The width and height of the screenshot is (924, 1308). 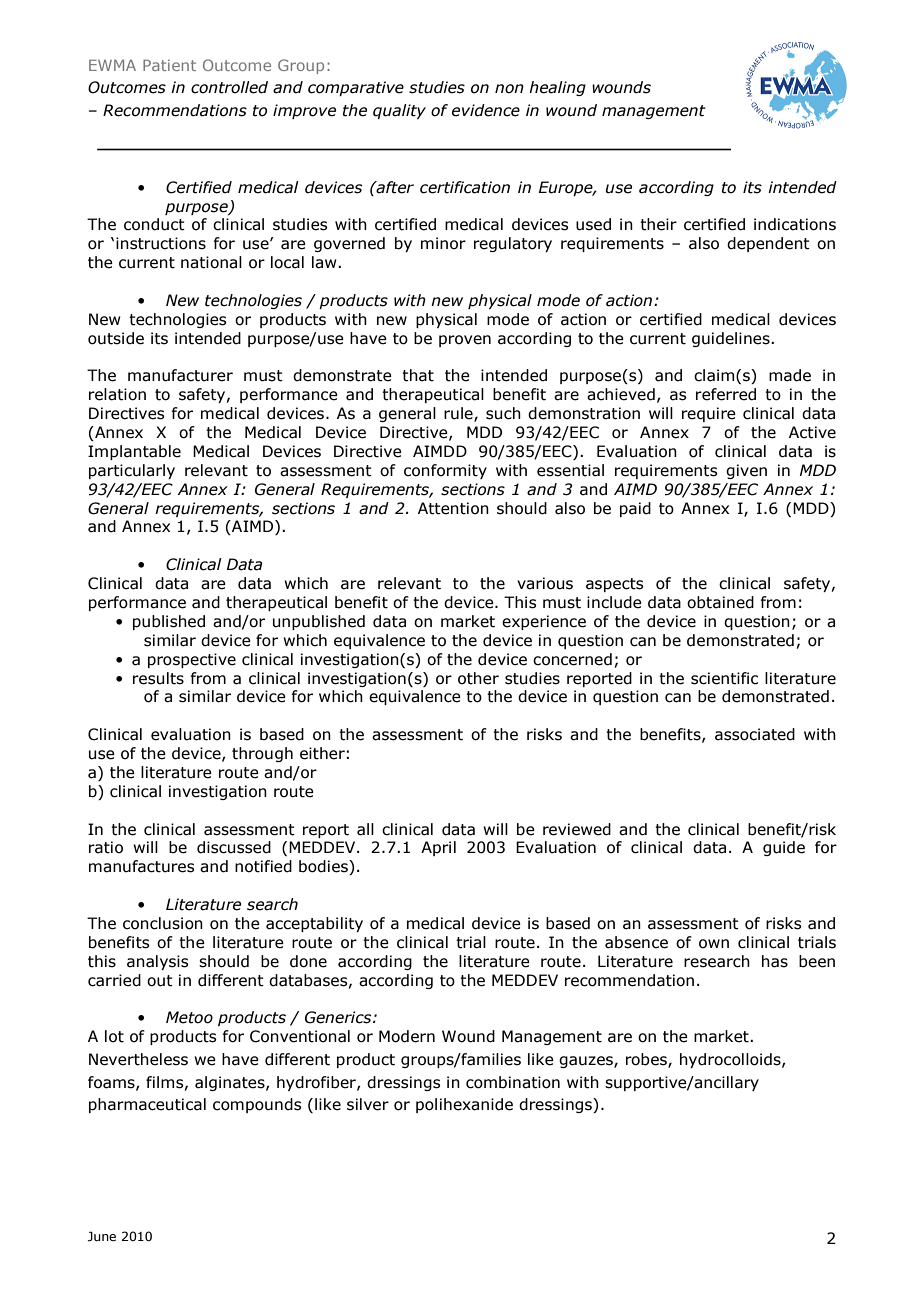 What do you see at coordinates (755, 734) in the screenshot?
I see `associated` at bounding box center [755, 734].
